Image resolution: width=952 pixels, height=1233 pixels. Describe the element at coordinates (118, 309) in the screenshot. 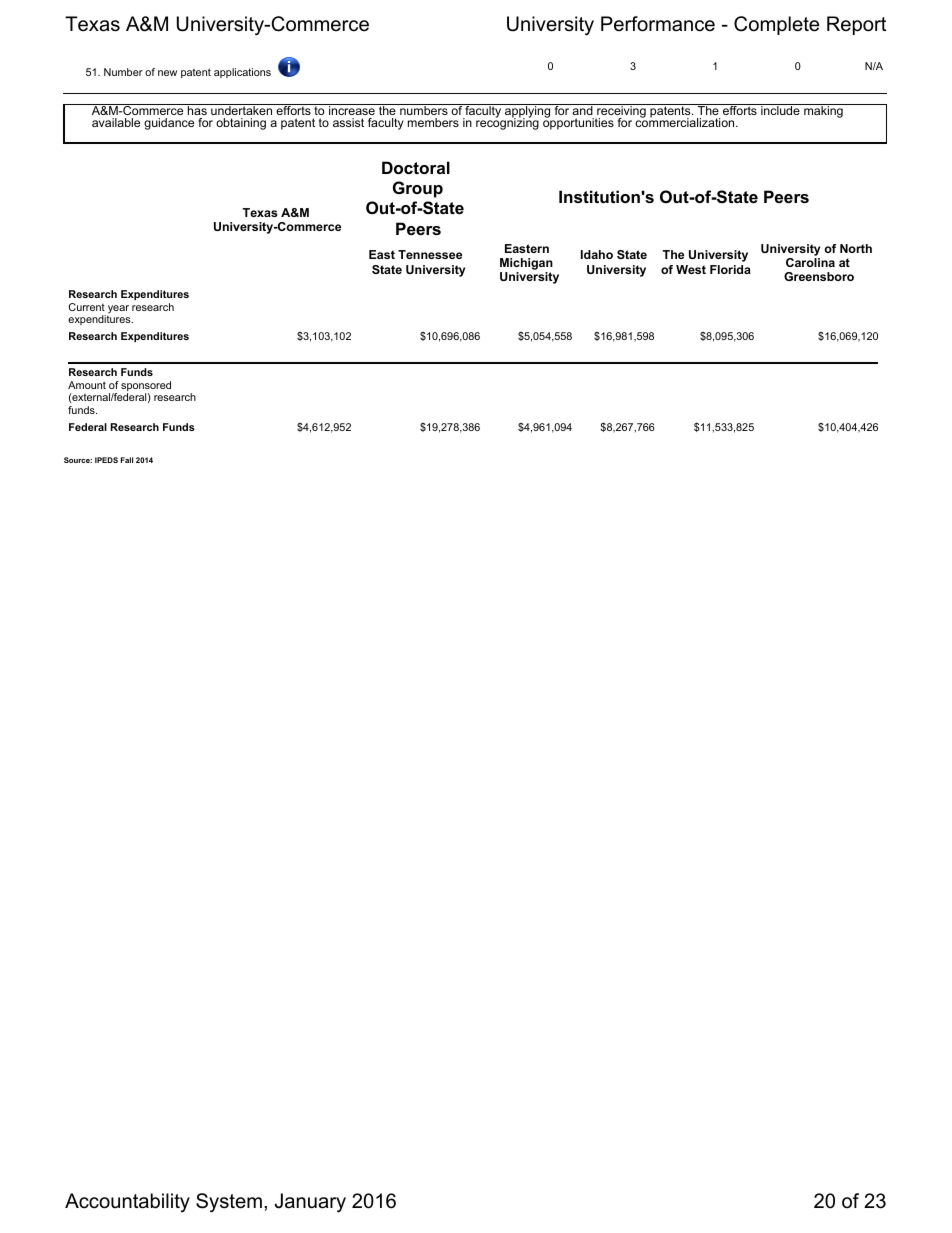

I see `year` at that location.
